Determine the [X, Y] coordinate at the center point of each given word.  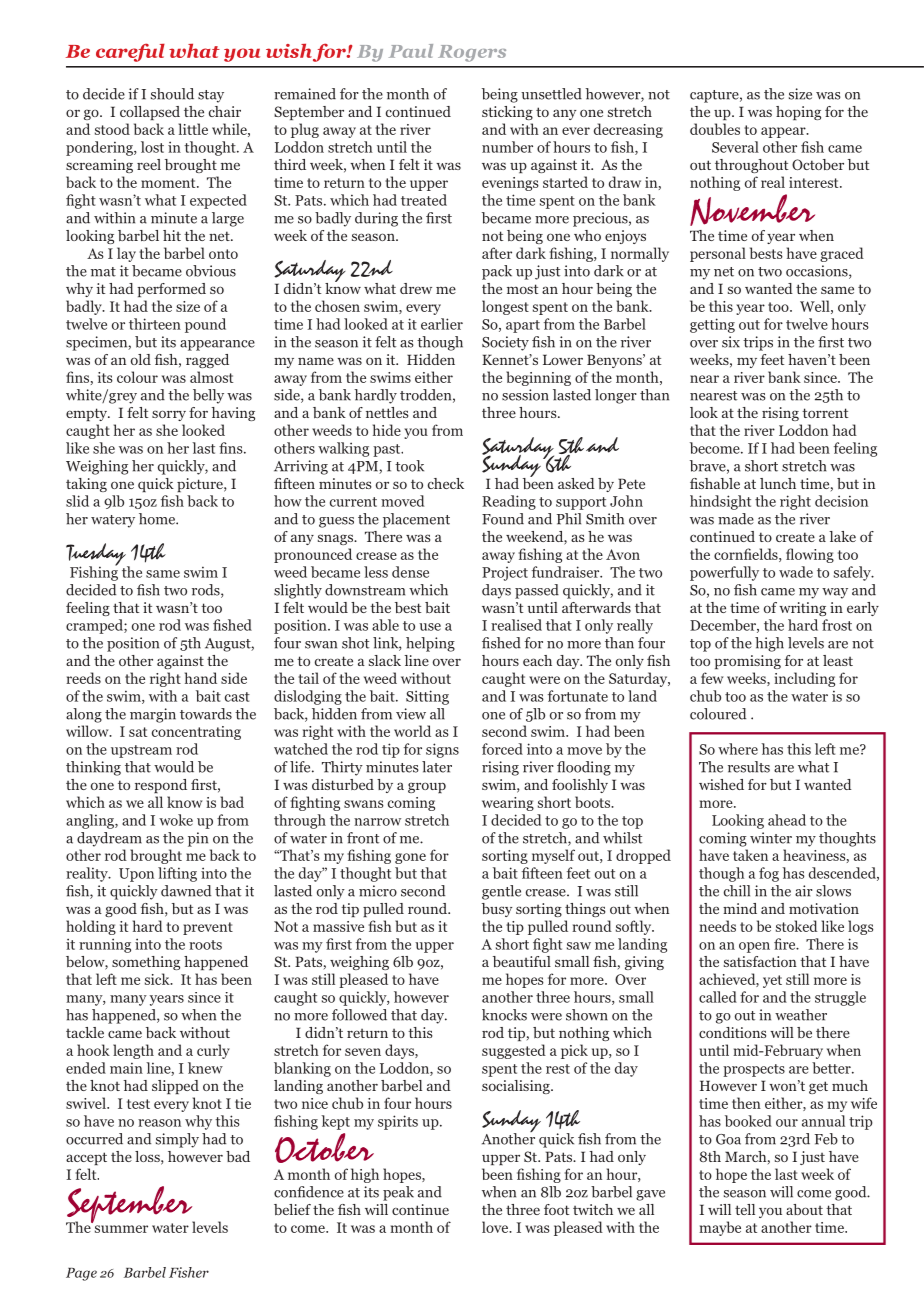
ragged [207, 361]
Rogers [472, 53]
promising [747, 662]
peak [398, 1193]
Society [505, 343]
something [146, 963]
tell [745, 1209]
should [172, 94]
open [754, 947]
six [731, 342]
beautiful [522, 961]
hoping [798, 113]
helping [430, 644]
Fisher [189, 1272]
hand [201, 678]
